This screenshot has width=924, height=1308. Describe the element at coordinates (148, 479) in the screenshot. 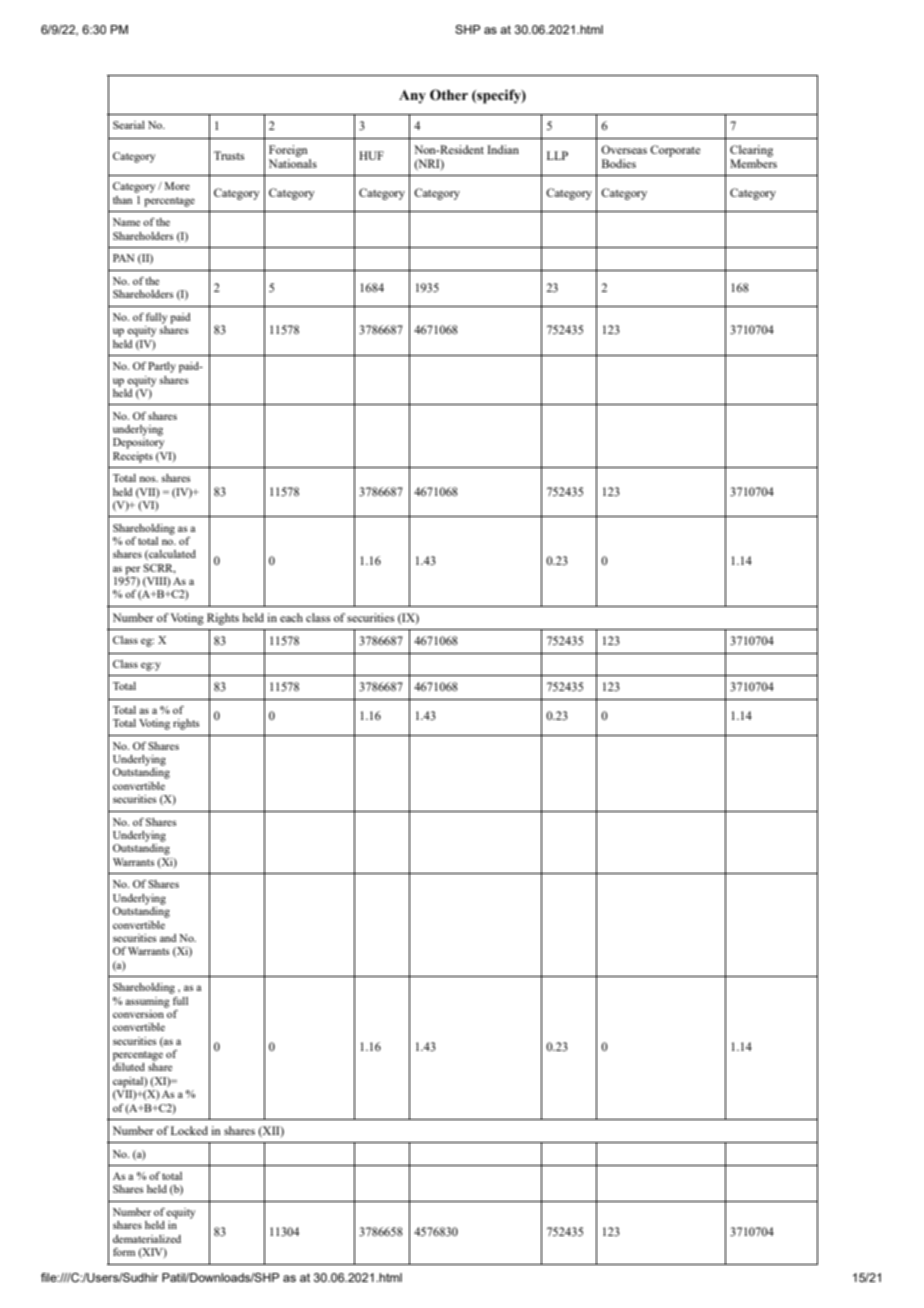

I see `nos` at that location.
